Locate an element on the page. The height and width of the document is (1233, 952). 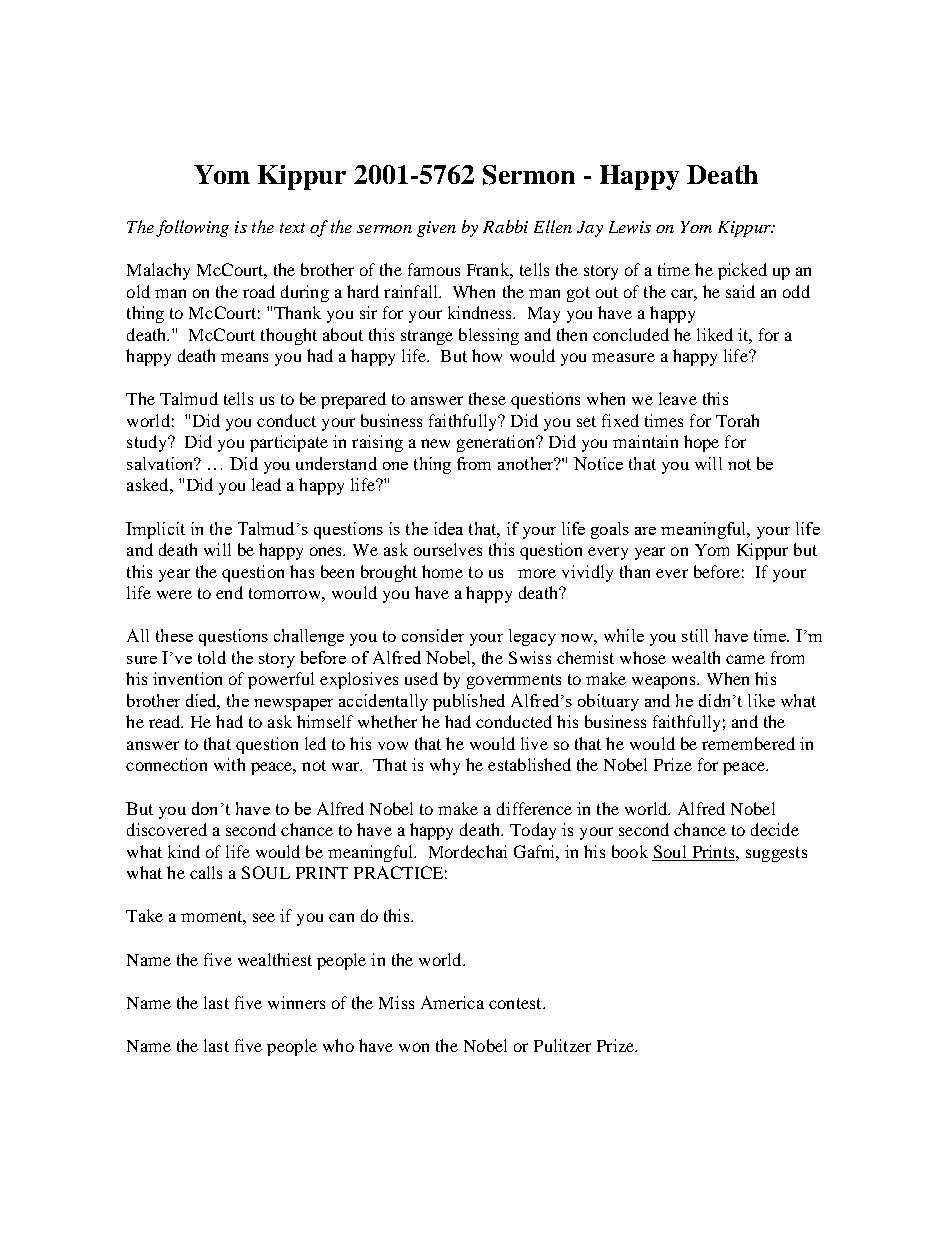
idea is located at coordinates (448, 528).
